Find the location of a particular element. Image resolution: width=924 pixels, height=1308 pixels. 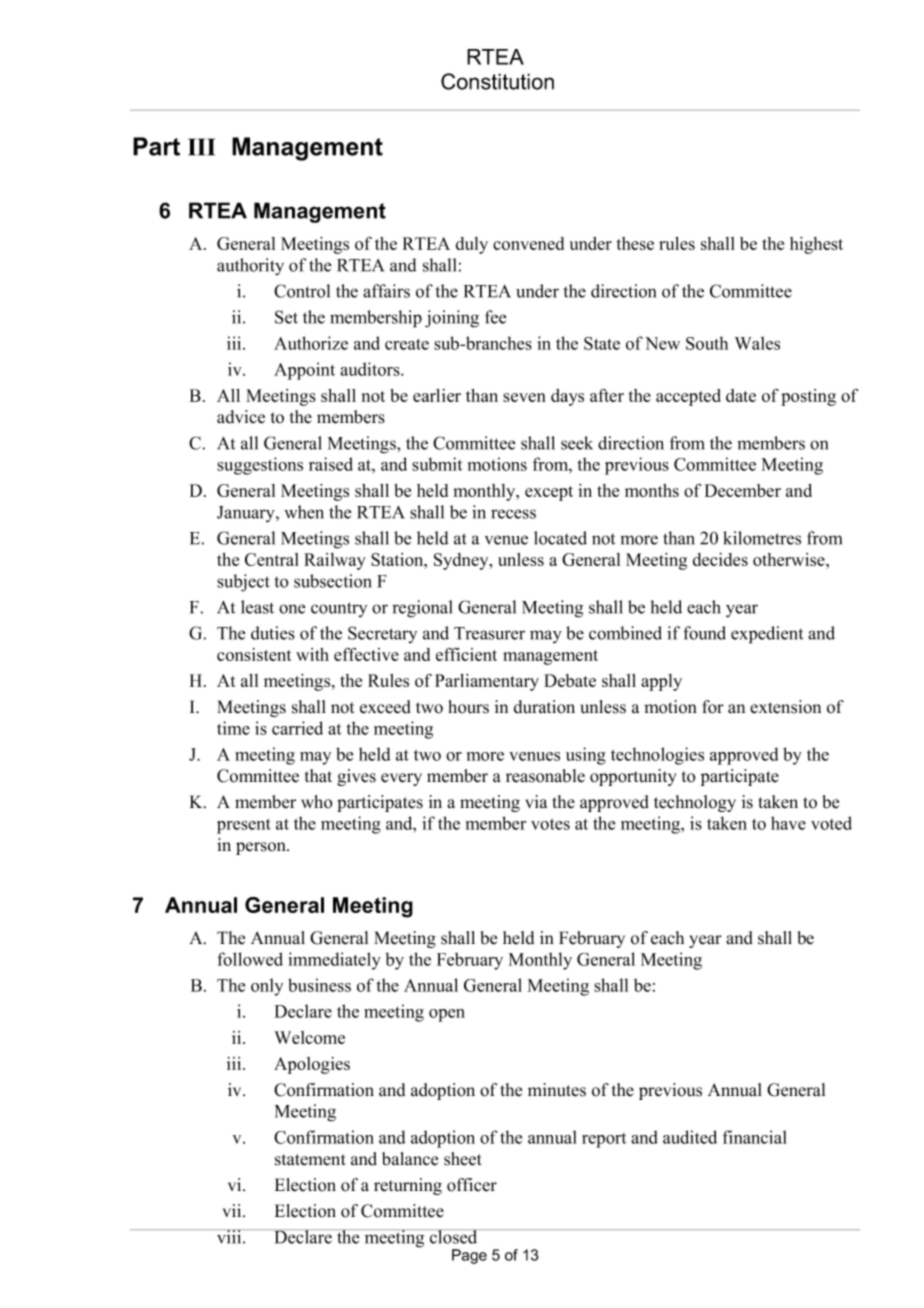

have is located at coordinates (788, 823).
